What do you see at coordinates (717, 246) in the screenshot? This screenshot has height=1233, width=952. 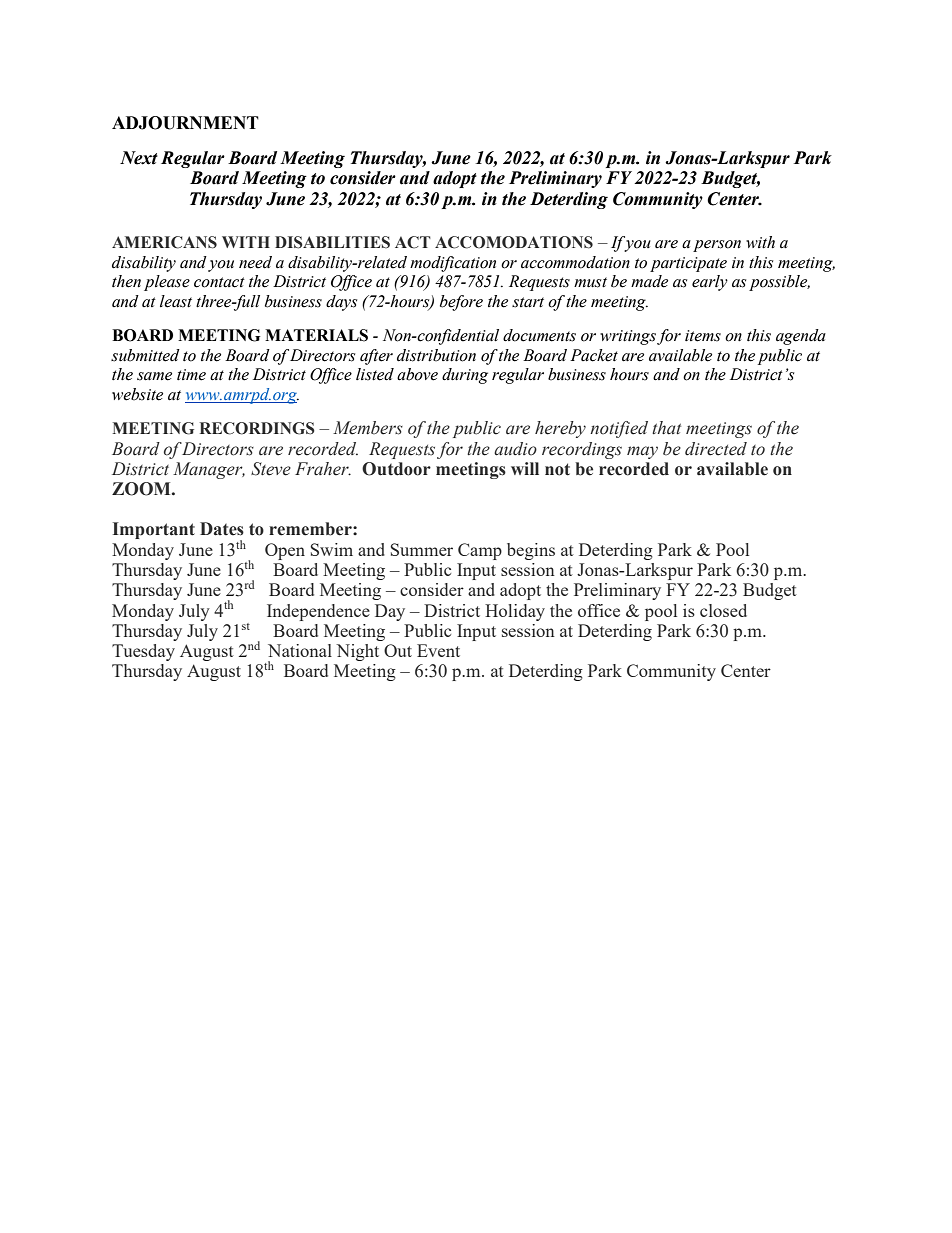 I see `person` at bounding box center [717, 246].
